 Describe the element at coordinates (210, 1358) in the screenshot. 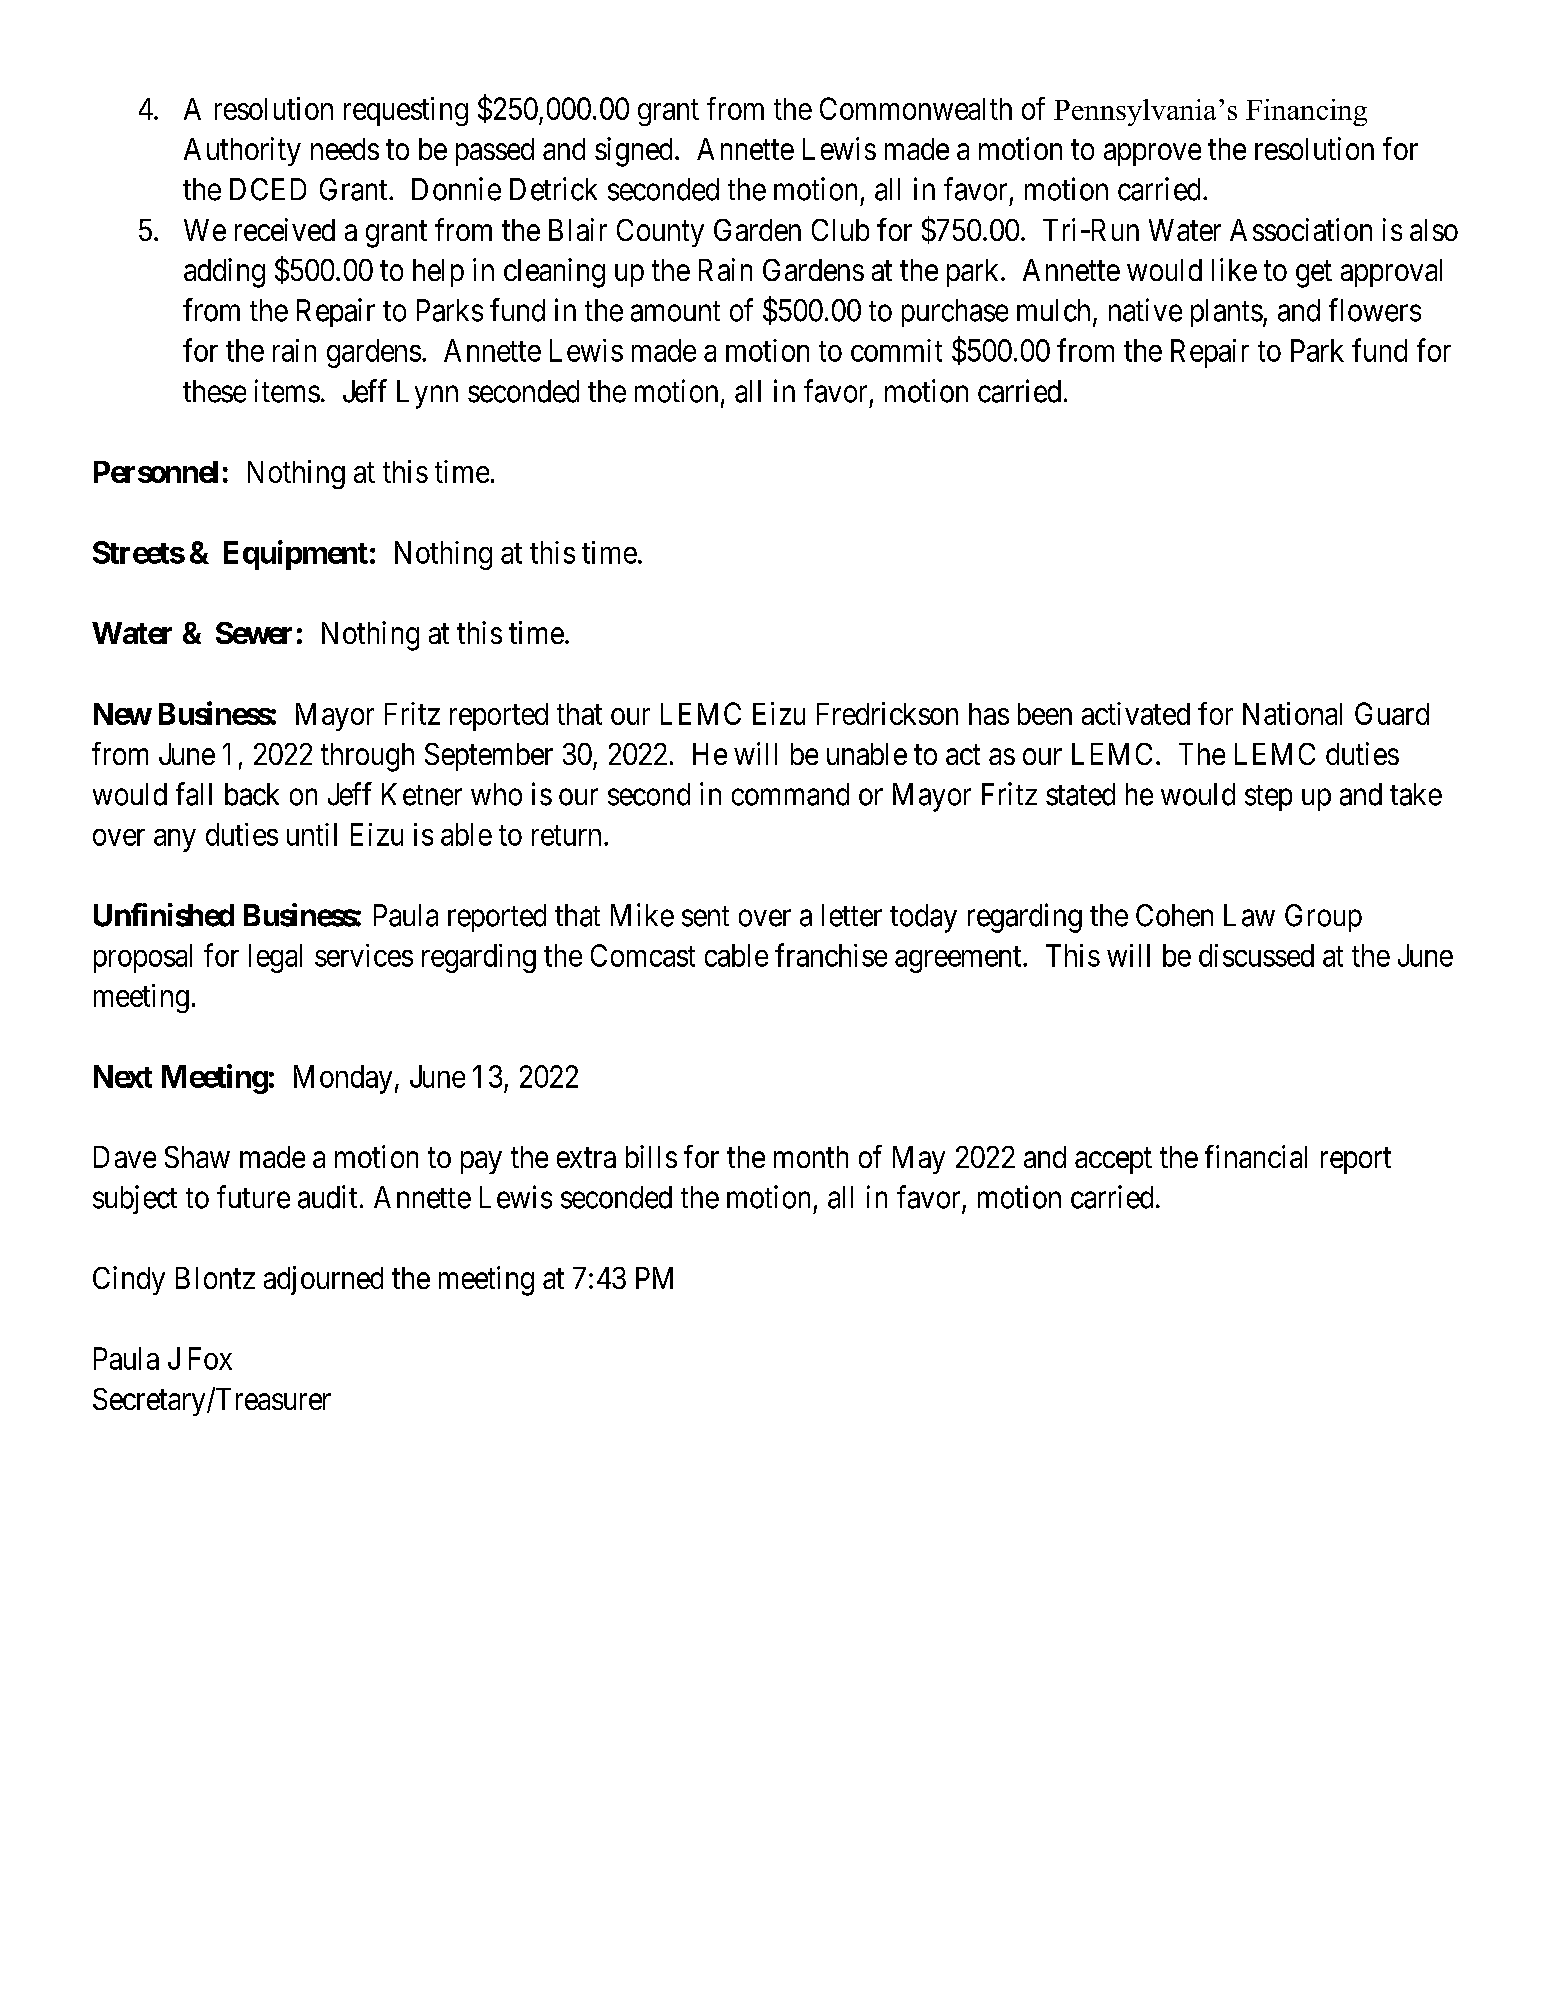

I see `Fox` at that location.
